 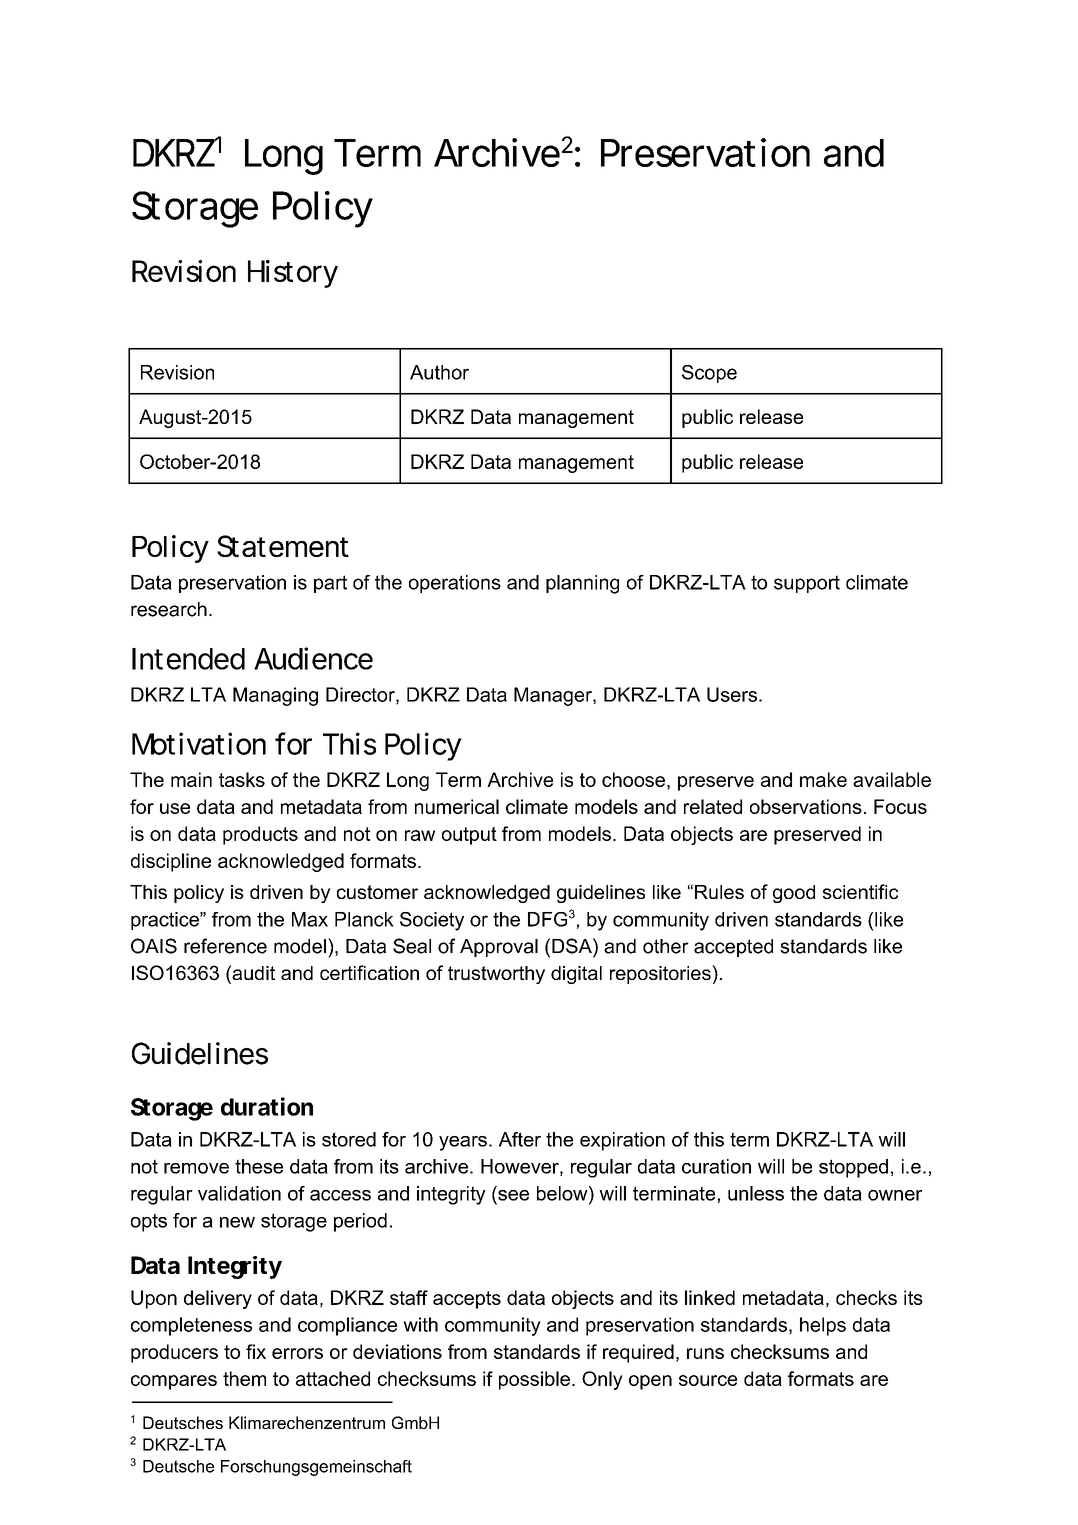 What do you see at coordinates (283, 546) in the image?
I see `Statement` at bounding box center [283, 546].
